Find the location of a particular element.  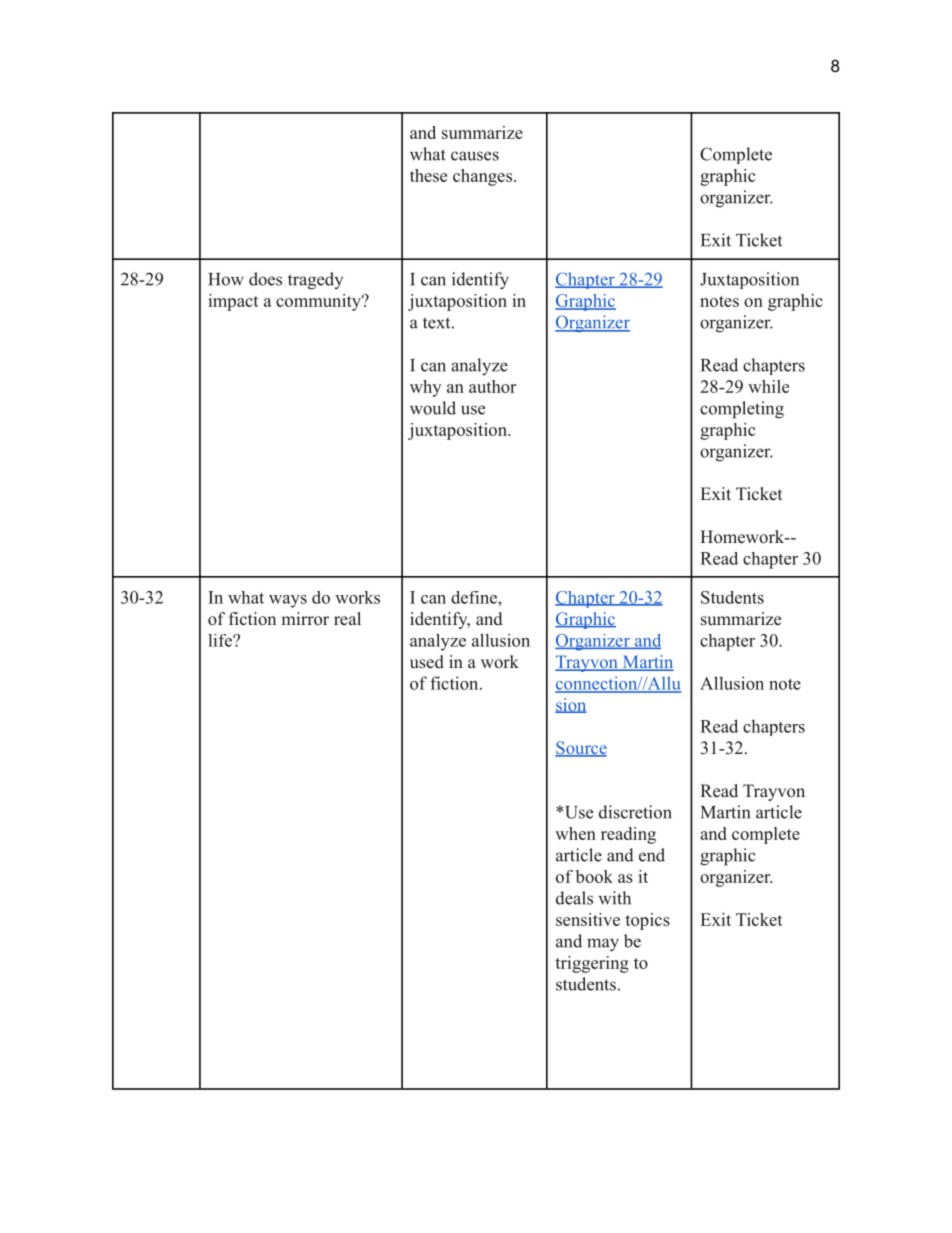

causes is located at coordinates (475, 156).
